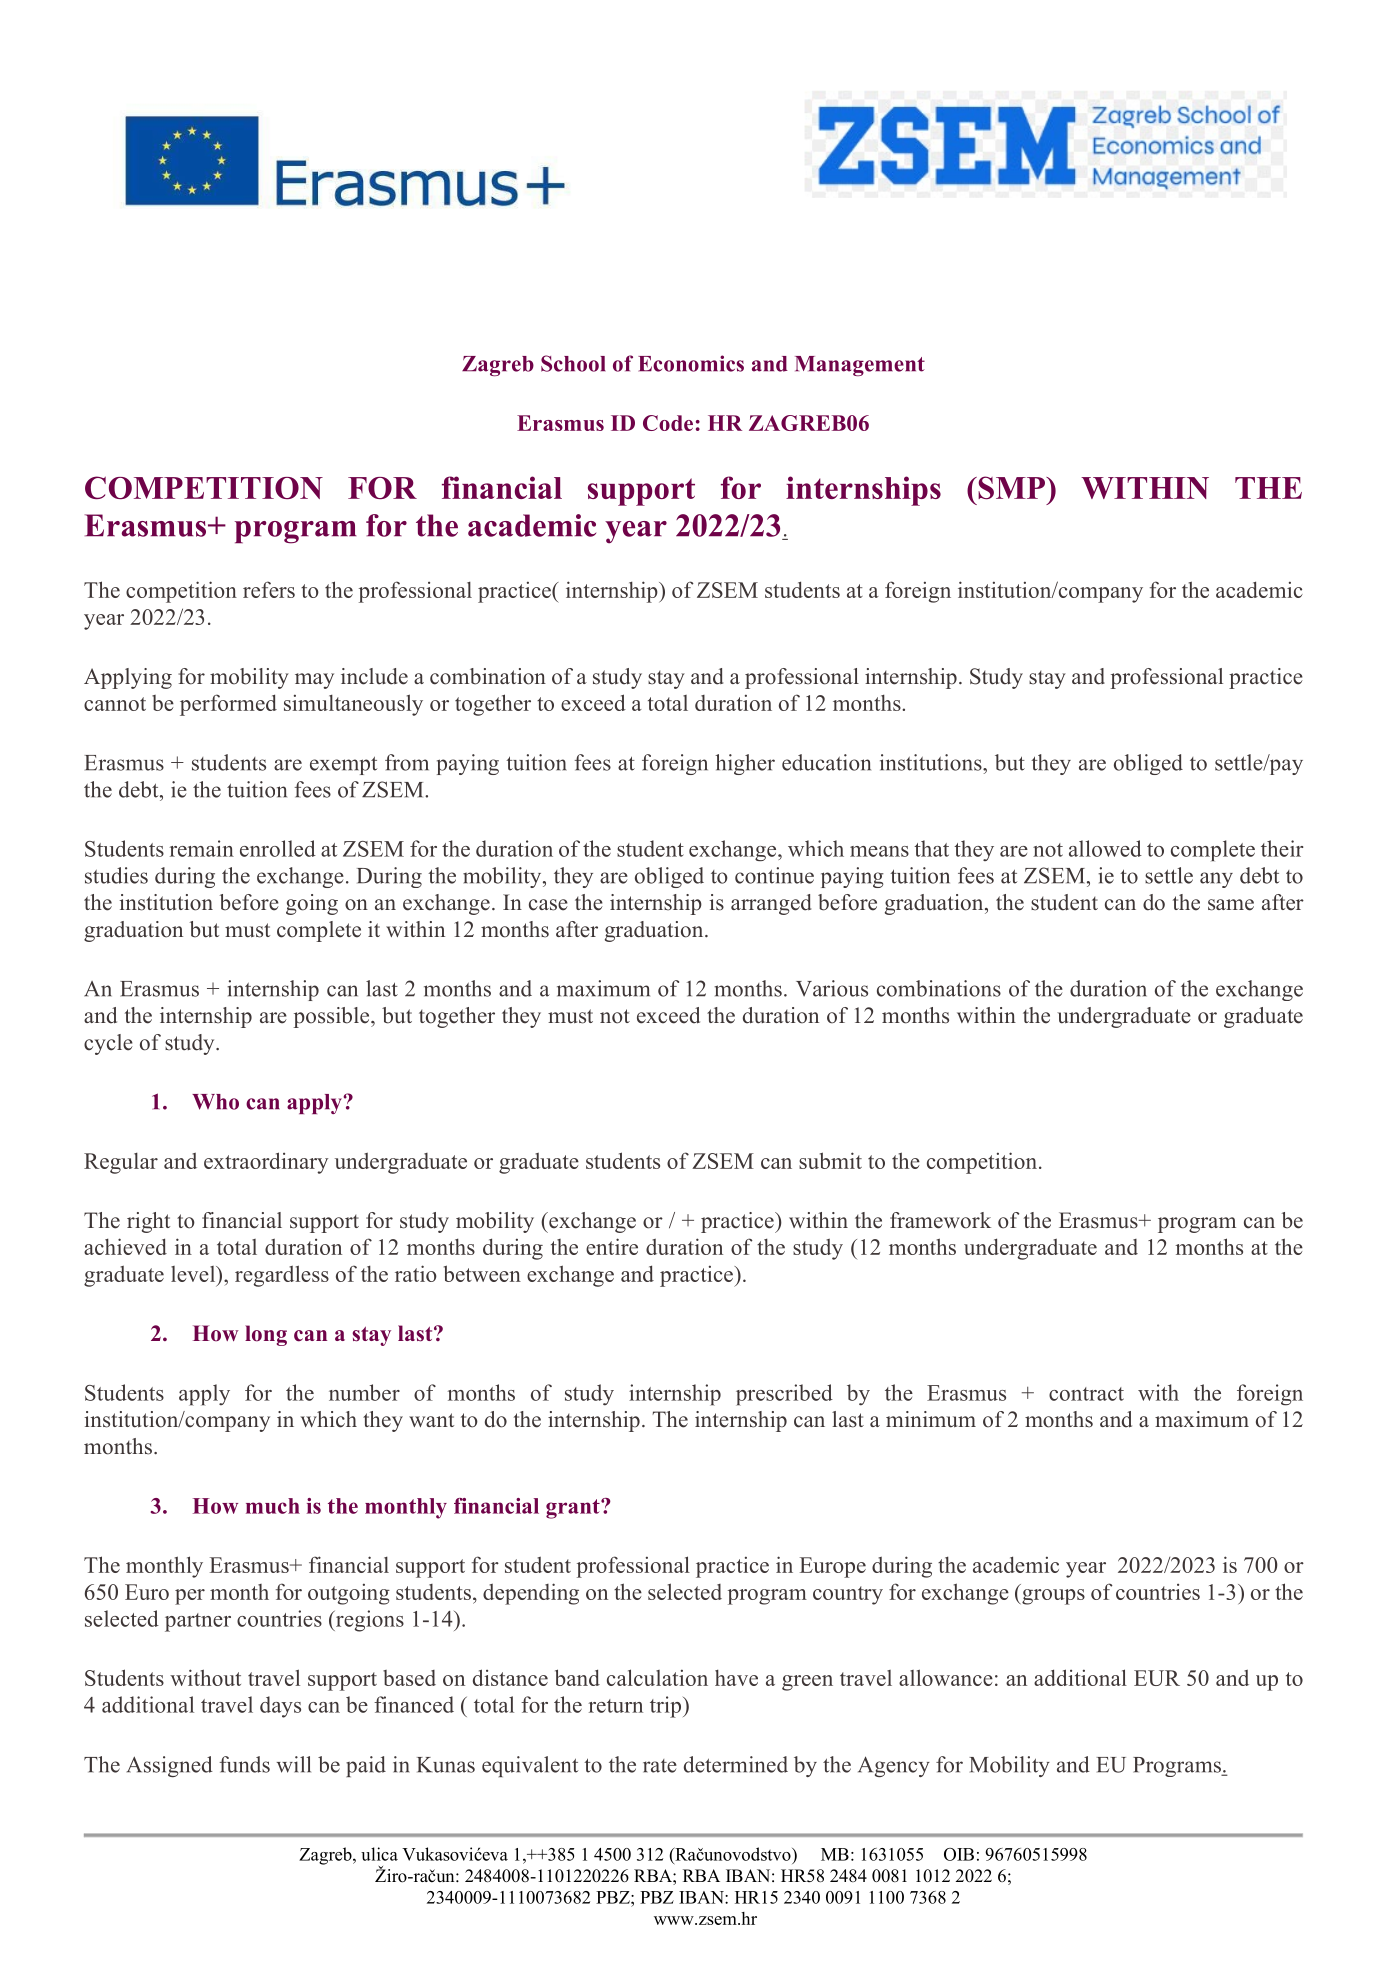  I want to click on higher, so click(745, 764).
